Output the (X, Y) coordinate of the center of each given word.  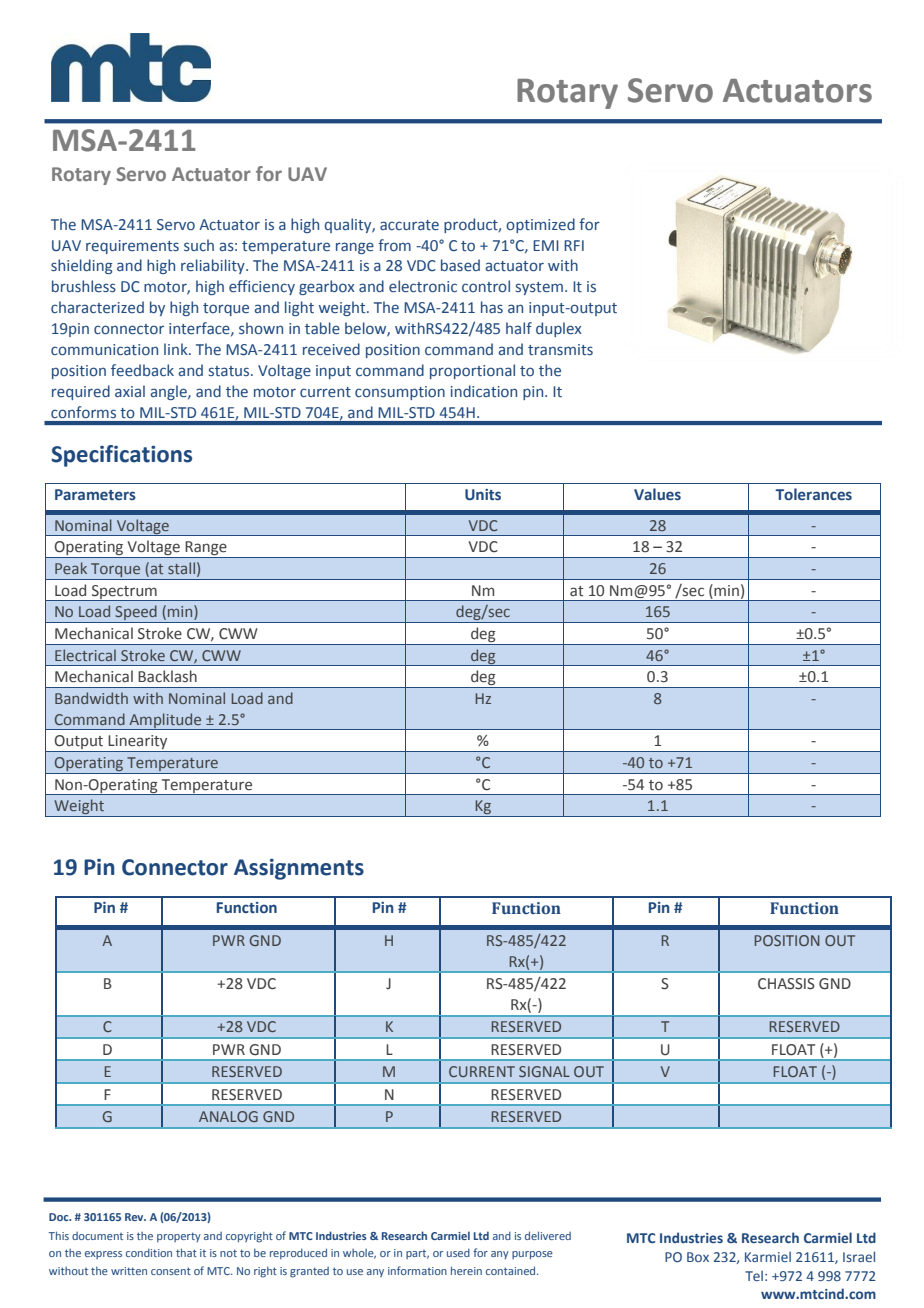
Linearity (138, 743)
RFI (574, 245)
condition (149, 1253)
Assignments (299, 869)
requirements (132, 247)
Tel (754, 1275)
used (458, 1253)
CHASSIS (786, 984)
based (460, 265)
